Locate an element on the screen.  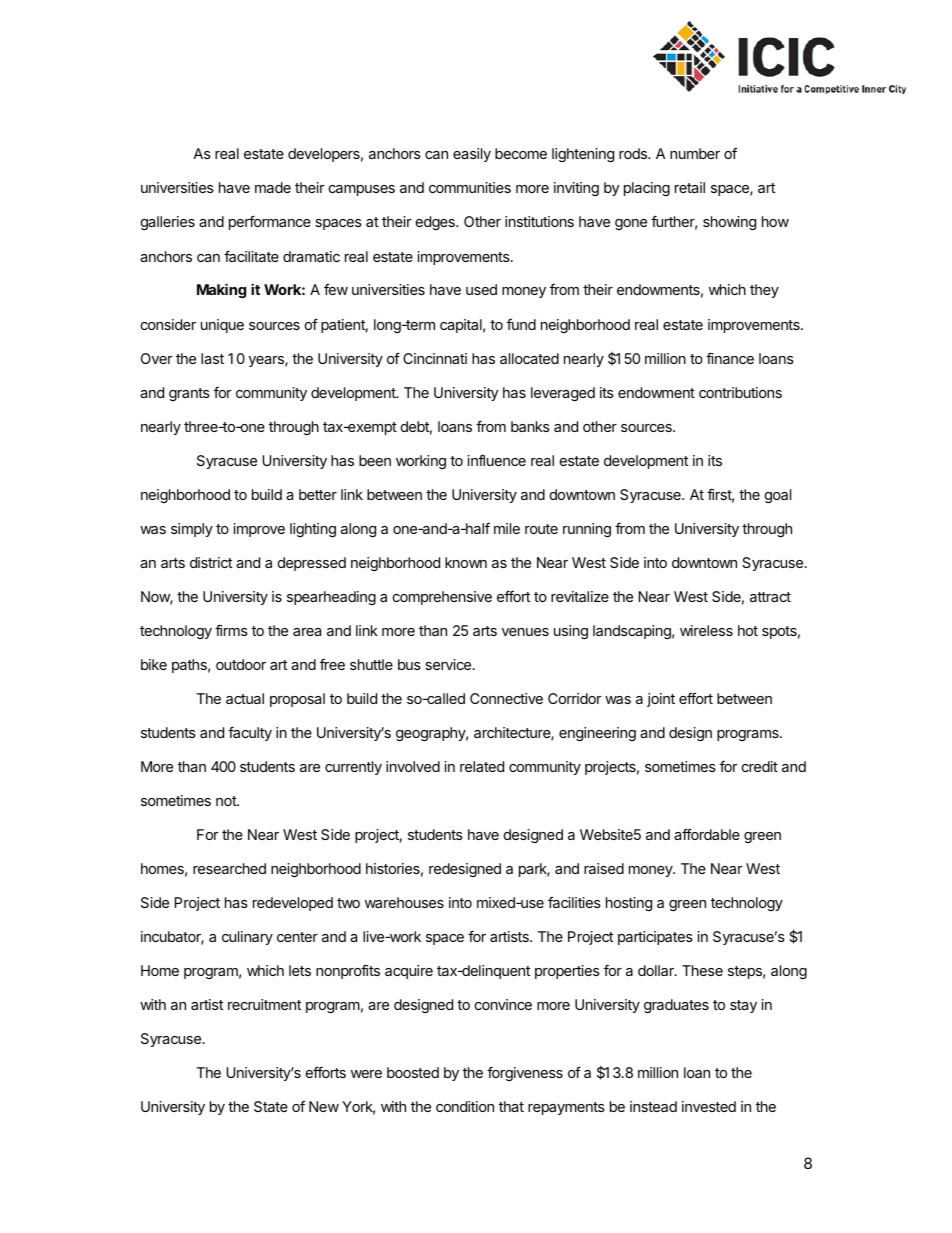
goal is located at coordinates (778, 496).
